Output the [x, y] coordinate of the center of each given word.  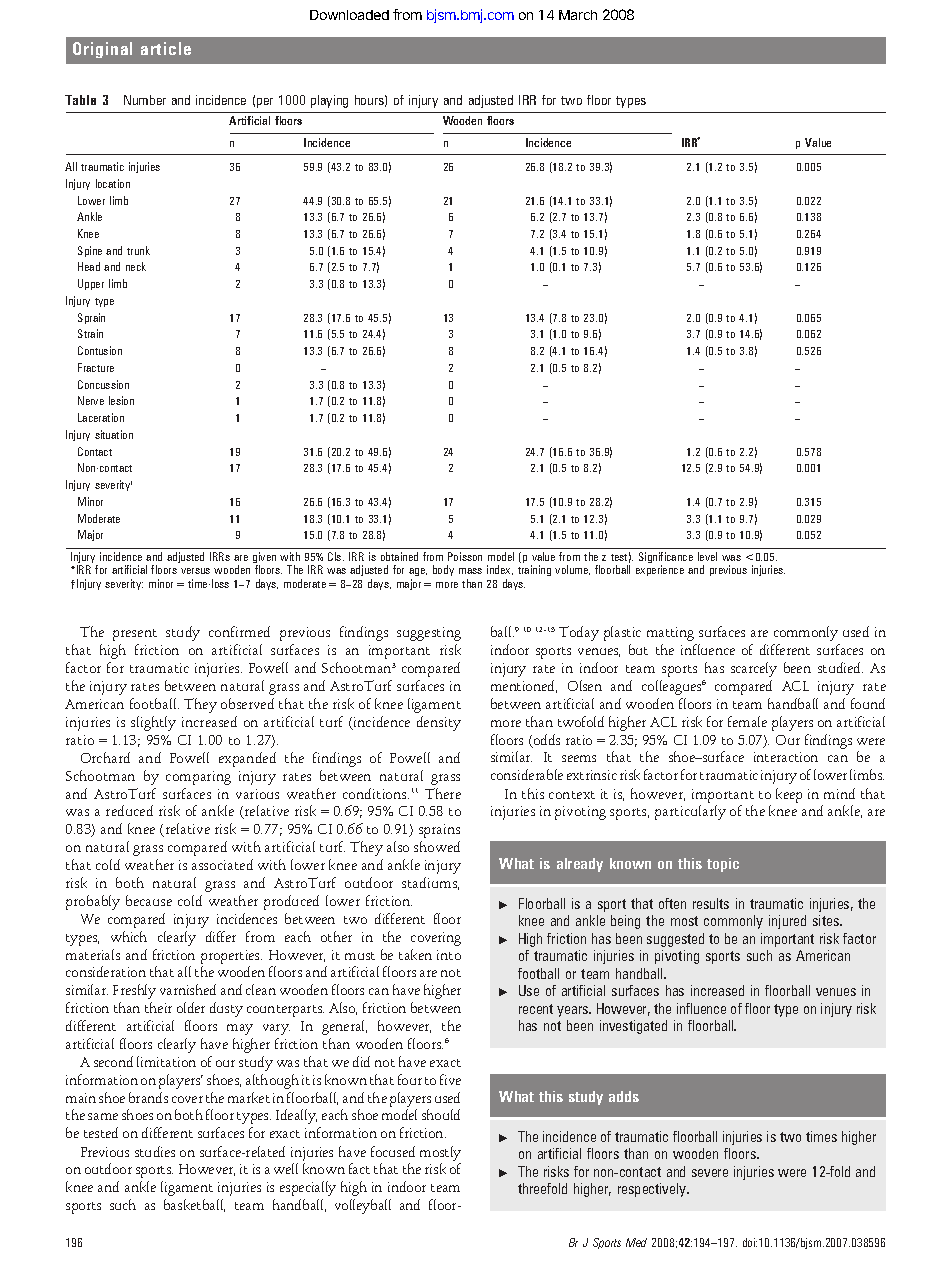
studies [155, 1151]
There [443, 793]
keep [789, 795]
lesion [121, 400]
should [441, 1114]
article [166, 48]
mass [470, 571]
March [578, 15]
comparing [198, 778]
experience [660, 570]
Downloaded [349, 15]
